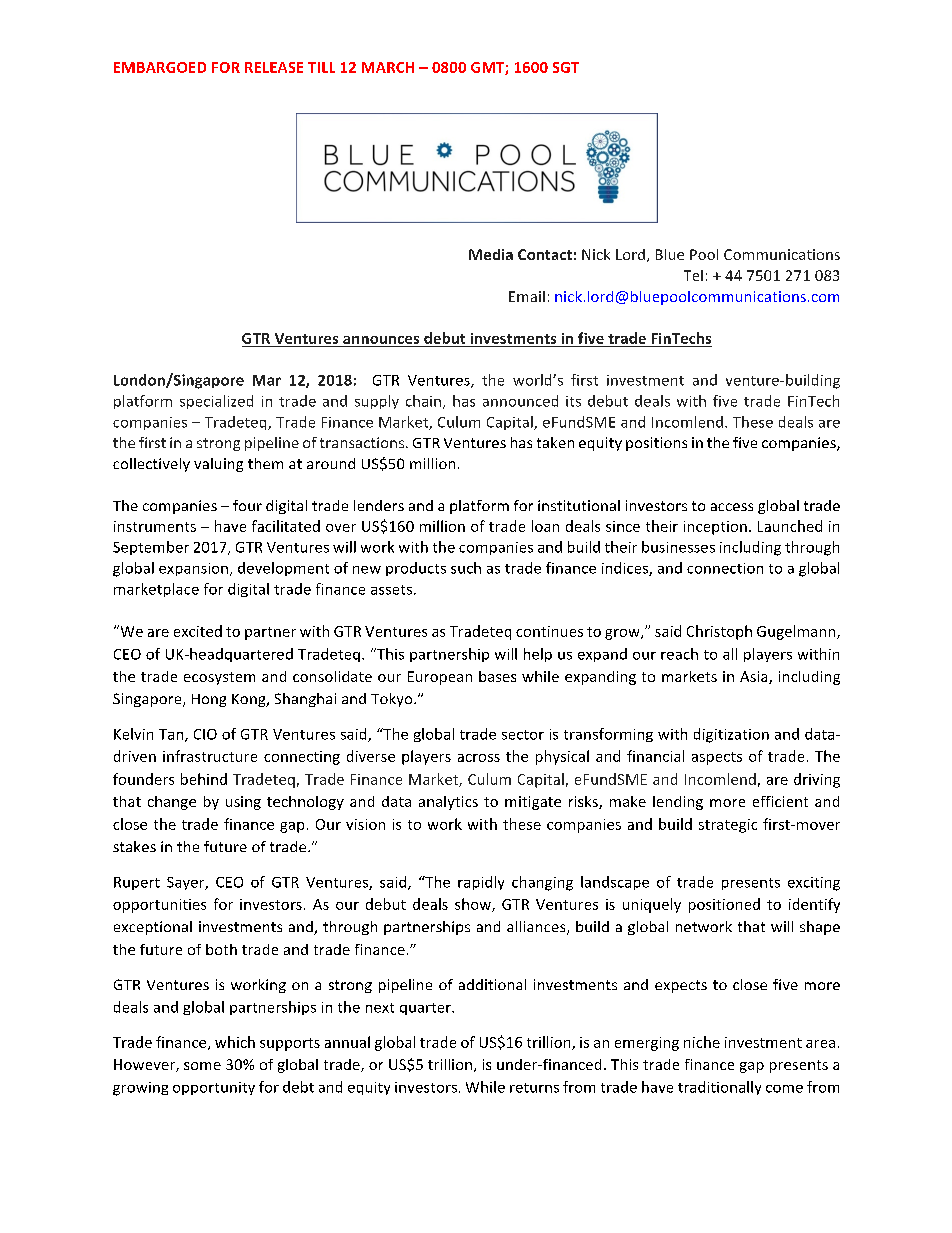 Image resolution: width=952 pixels, height=1233 pixels. What do you see at coordinates (202, 1066) in the page?
I see `some` at bounding box center [202, 1066].
